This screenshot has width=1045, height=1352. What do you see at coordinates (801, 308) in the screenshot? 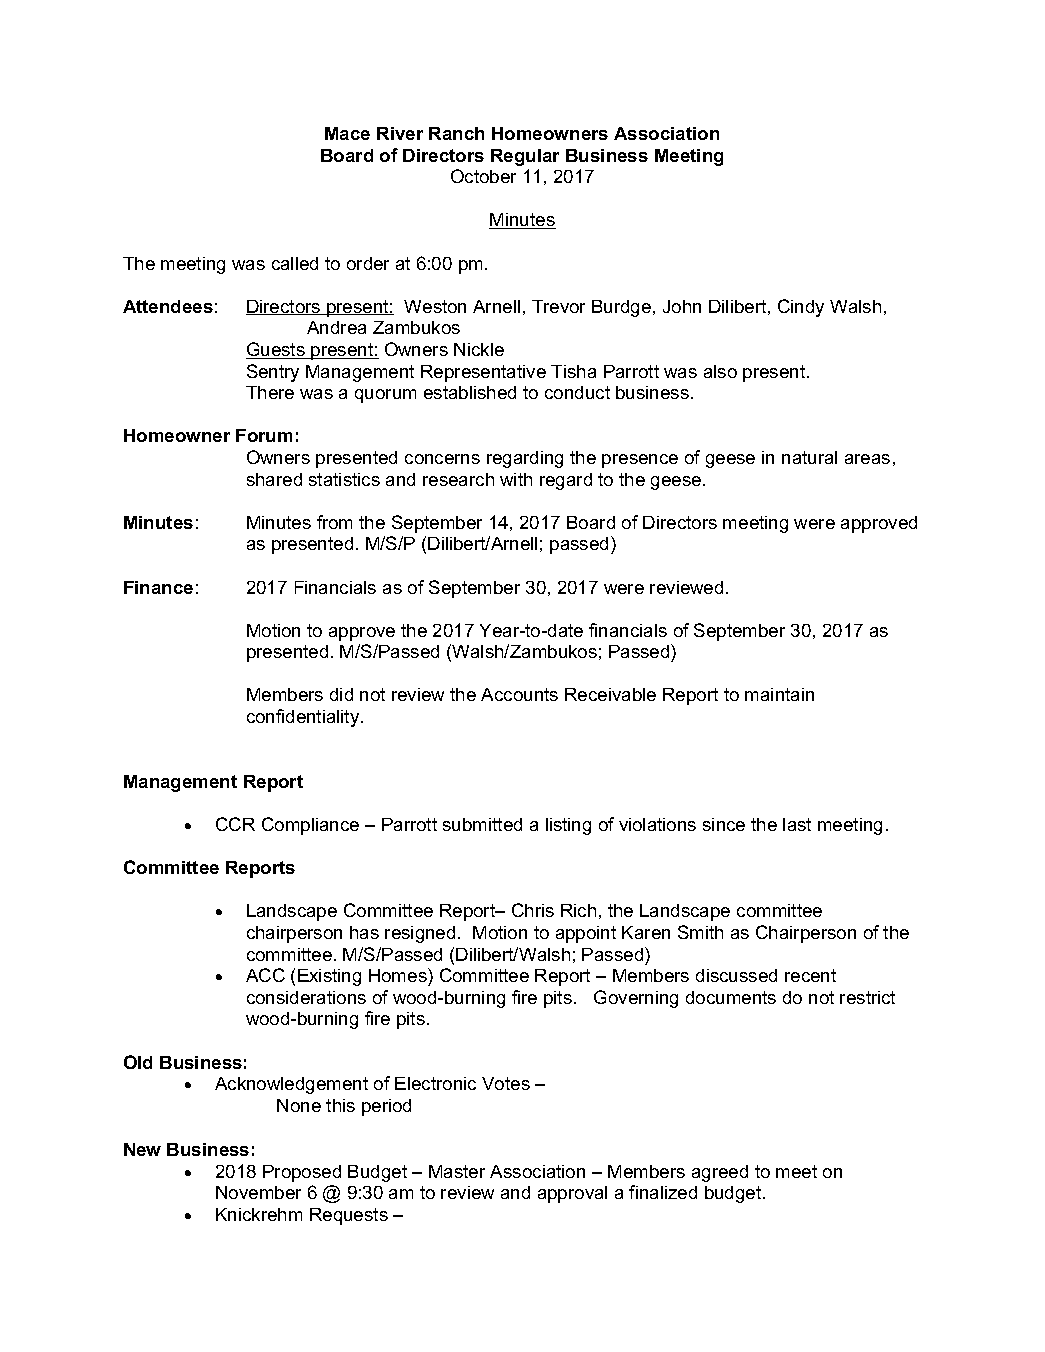
I see `Cindy` at bounding box center [801, 308].
